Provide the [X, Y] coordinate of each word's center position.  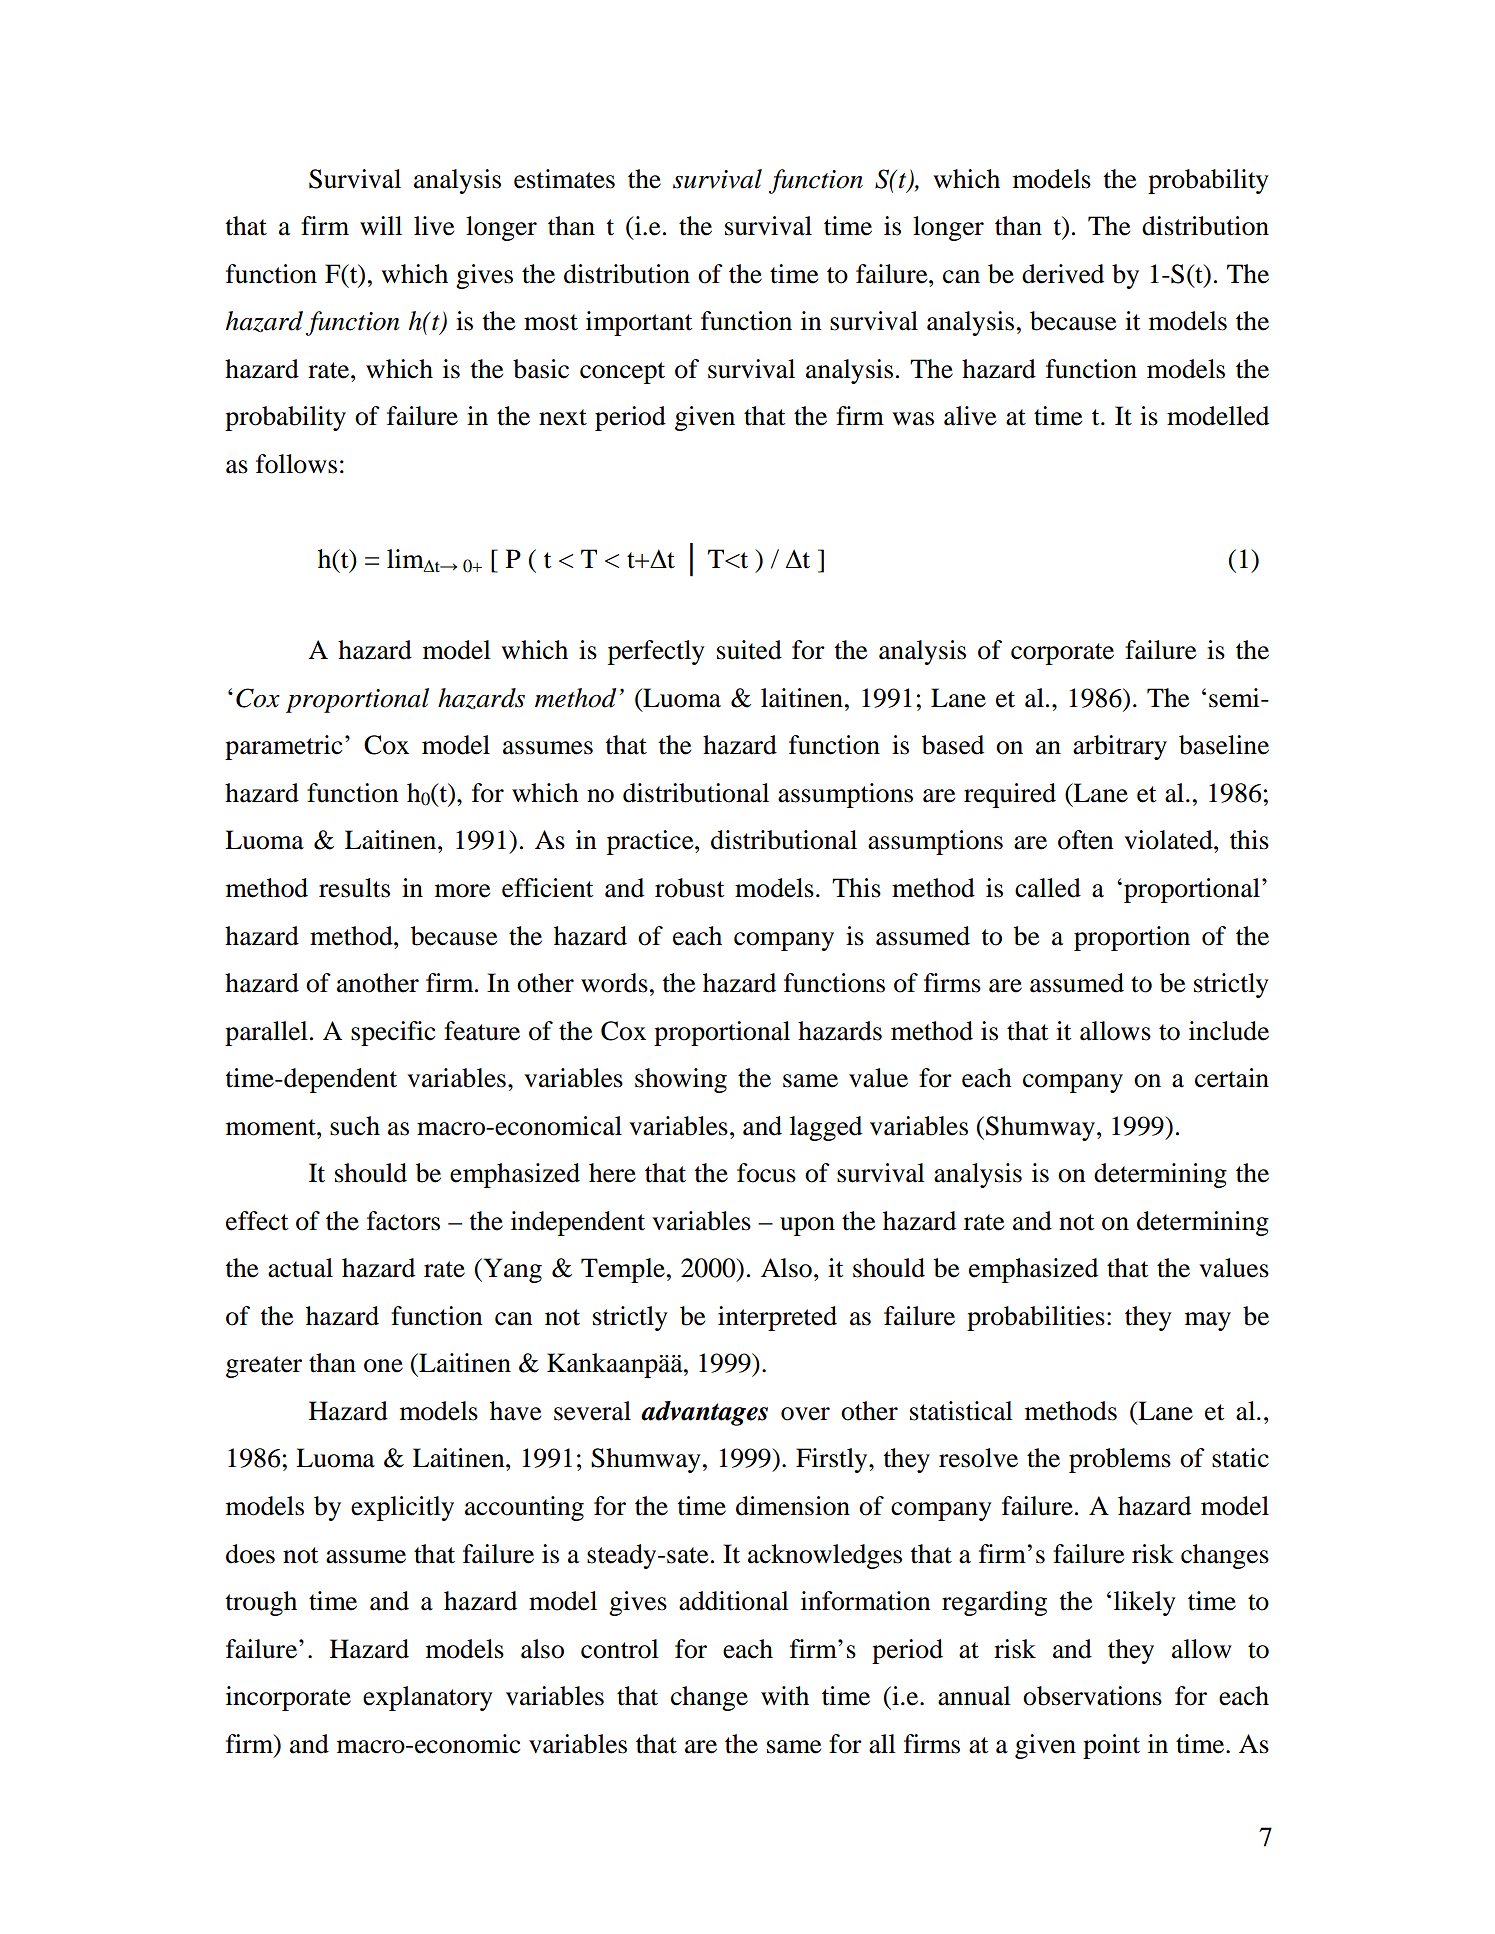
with [785, 1696]
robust [690, 888]
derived [1063, 274]
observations [1092, 1696]
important [639, 323]
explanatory [428, 1698]
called [1048, 888]
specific [393, 1033]
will [381, 225]
